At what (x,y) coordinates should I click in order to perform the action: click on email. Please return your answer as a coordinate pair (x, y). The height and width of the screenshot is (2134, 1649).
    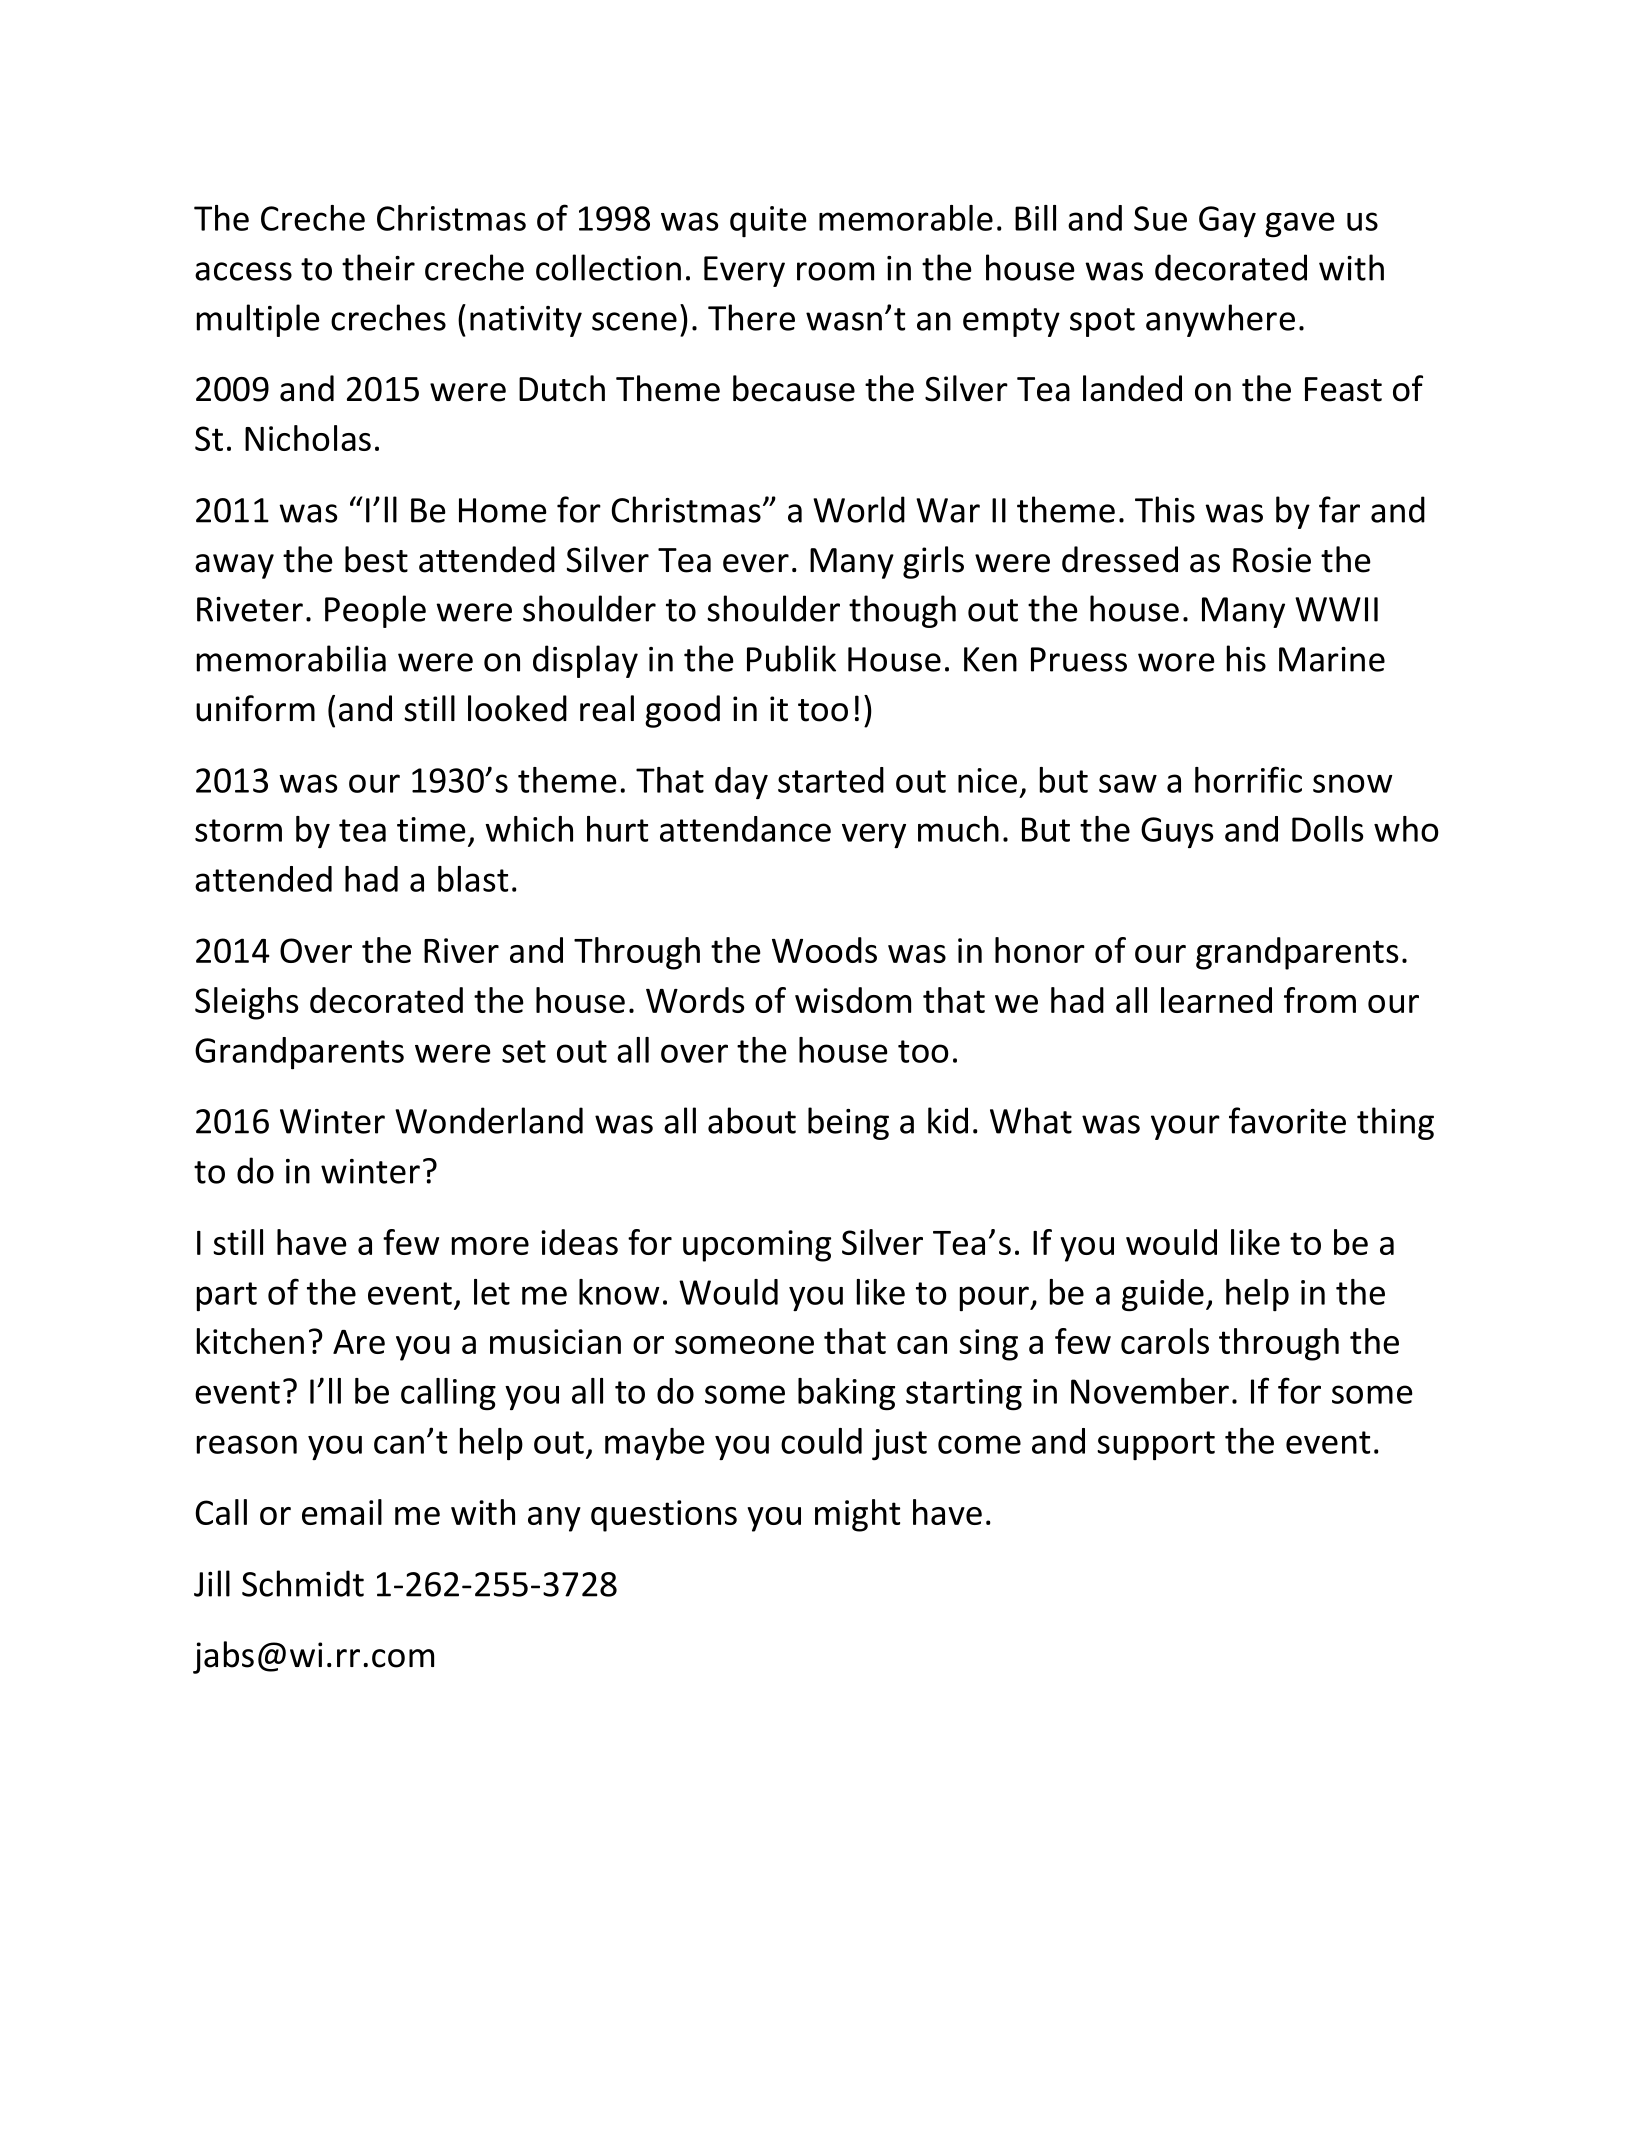
    Looking at the image, I should click on (342, 1512).
